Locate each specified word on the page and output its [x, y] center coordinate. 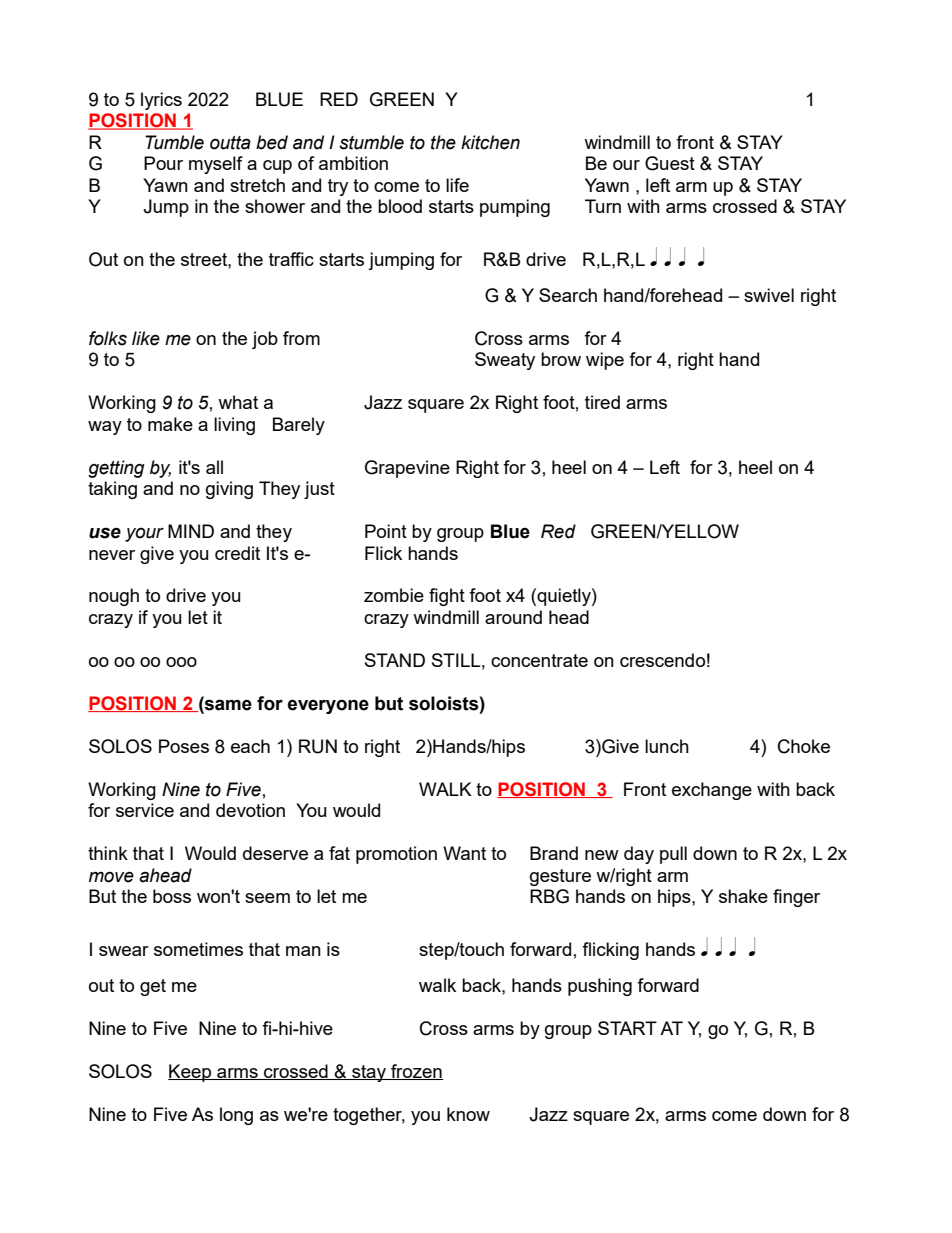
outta [230, 143]
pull [673, 855]
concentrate [539, 660]
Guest [670, 163]
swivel [769, 295]
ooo [181, 662]
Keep [191, 1073]
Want [464, 853]
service [145, 810]
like [146, 338]
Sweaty [505, 361]
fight [447, 597]
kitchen [490, 142]
